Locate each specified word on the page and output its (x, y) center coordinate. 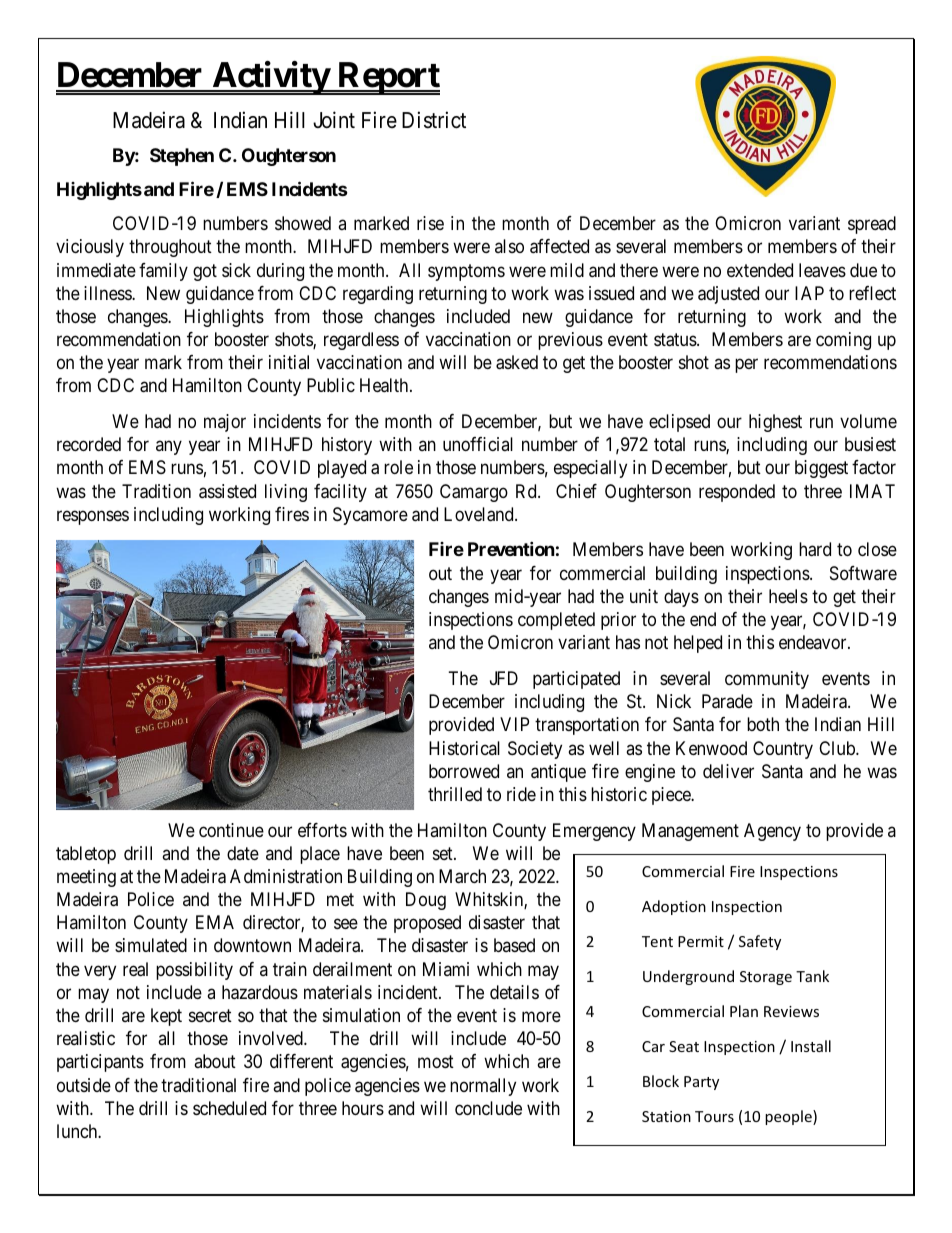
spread (872, 225)
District (434, 120)
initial (289, 362)
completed (556, 621)
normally (483, 1087)
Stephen (182, 157)
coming (843, 341)
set (444, 853)
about (215, 1061)
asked (517, 362)
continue (231, 830)
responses (93, 517)
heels (788, 596)
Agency (772, 832)
